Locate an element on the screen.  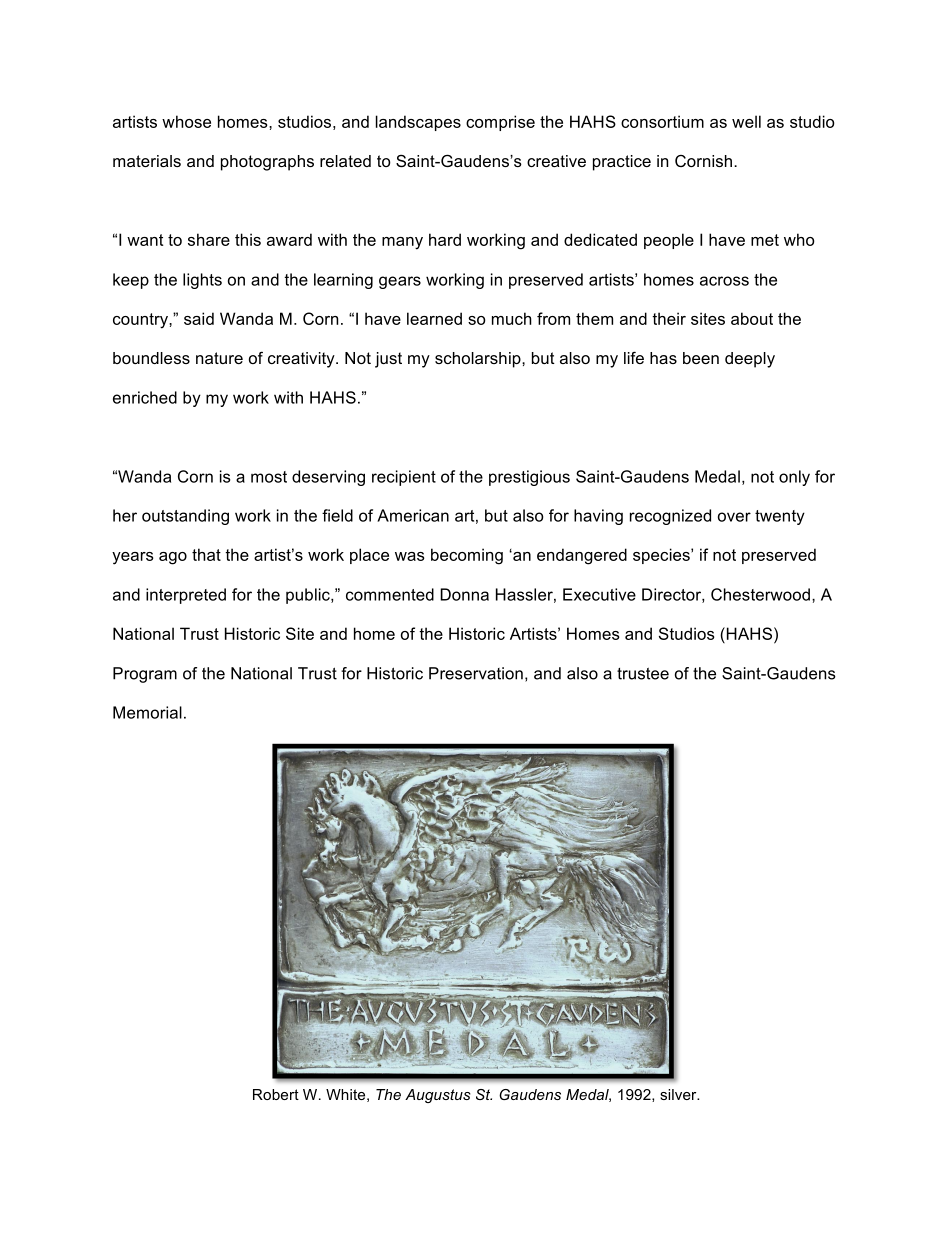
Robert is located at coordinates (276, 1094).
